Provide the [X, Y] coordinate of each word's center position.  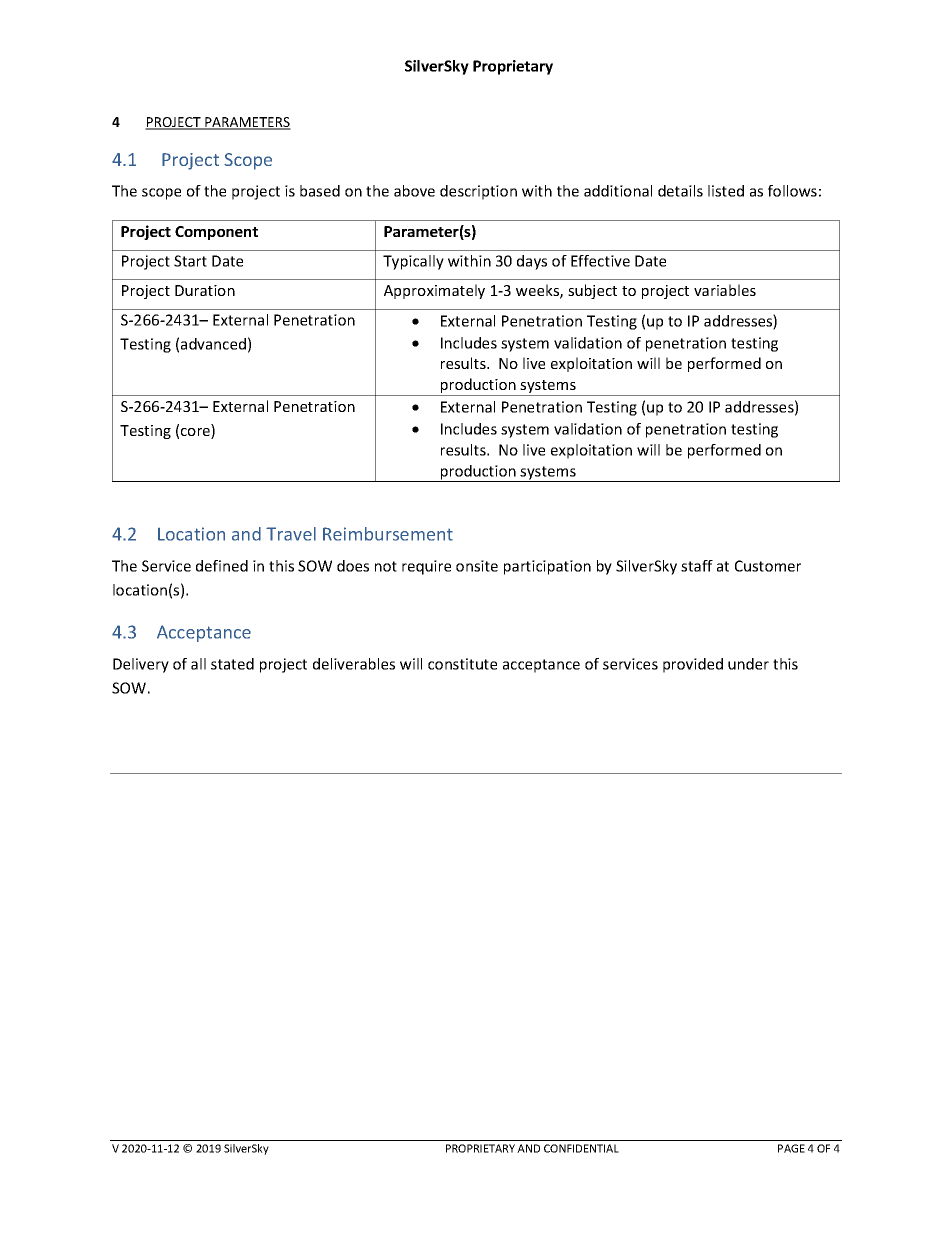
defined [222, 566]
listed [726, 191]
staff [697, 566]
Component [216, 233]
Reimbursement [388, 534]
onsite [477, 566]
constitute [462, 664]
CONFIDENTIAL [581, 1148]
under [748, 664]
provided [693, 665]
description [478, 192]
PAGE [791, 1148]
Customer [768, 566]
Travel [291, 534]
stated [232, 664]
